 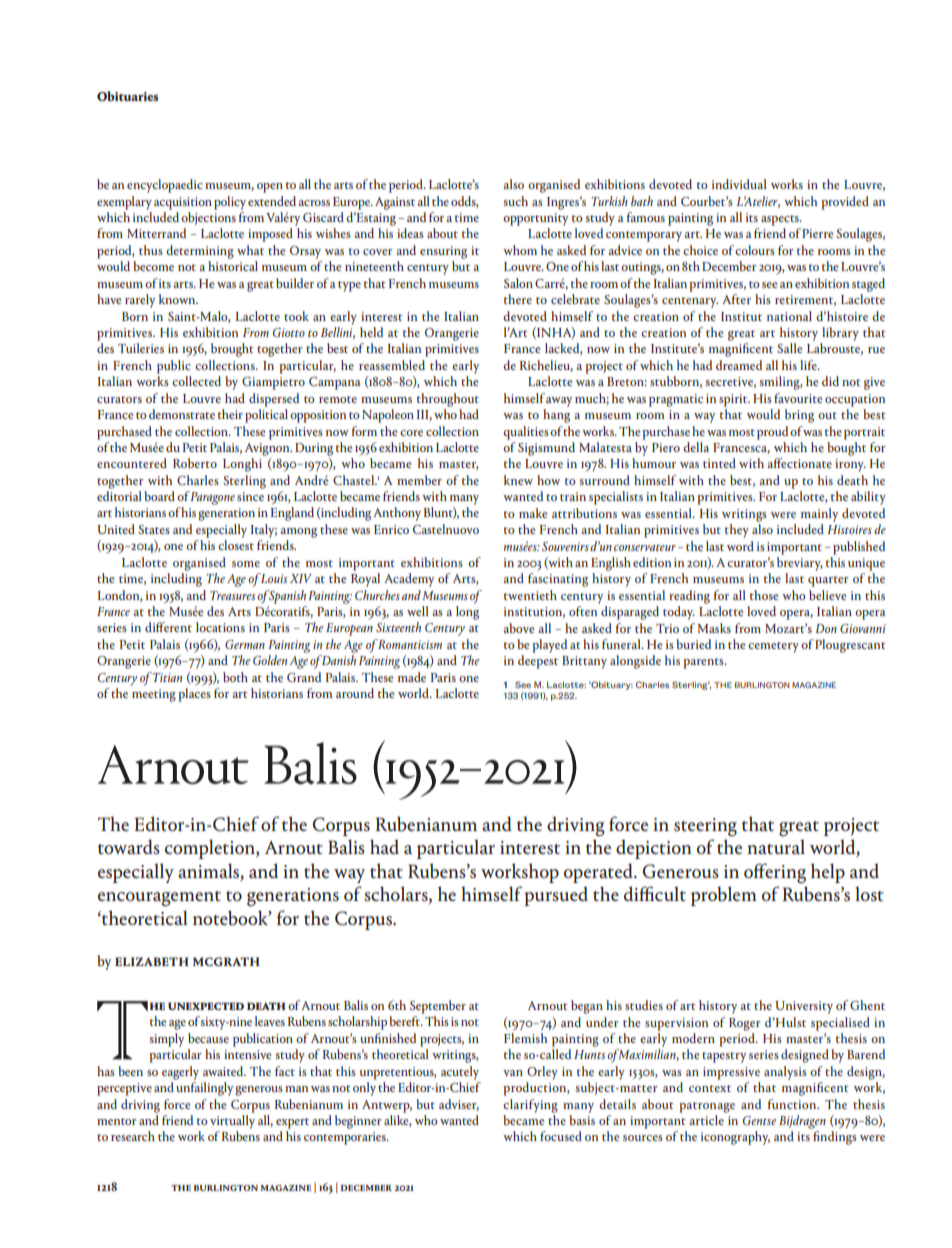 What do you see at coordinates (220, 627) in the screenshot?
I see `locations` at bounding box center [220, 627].
